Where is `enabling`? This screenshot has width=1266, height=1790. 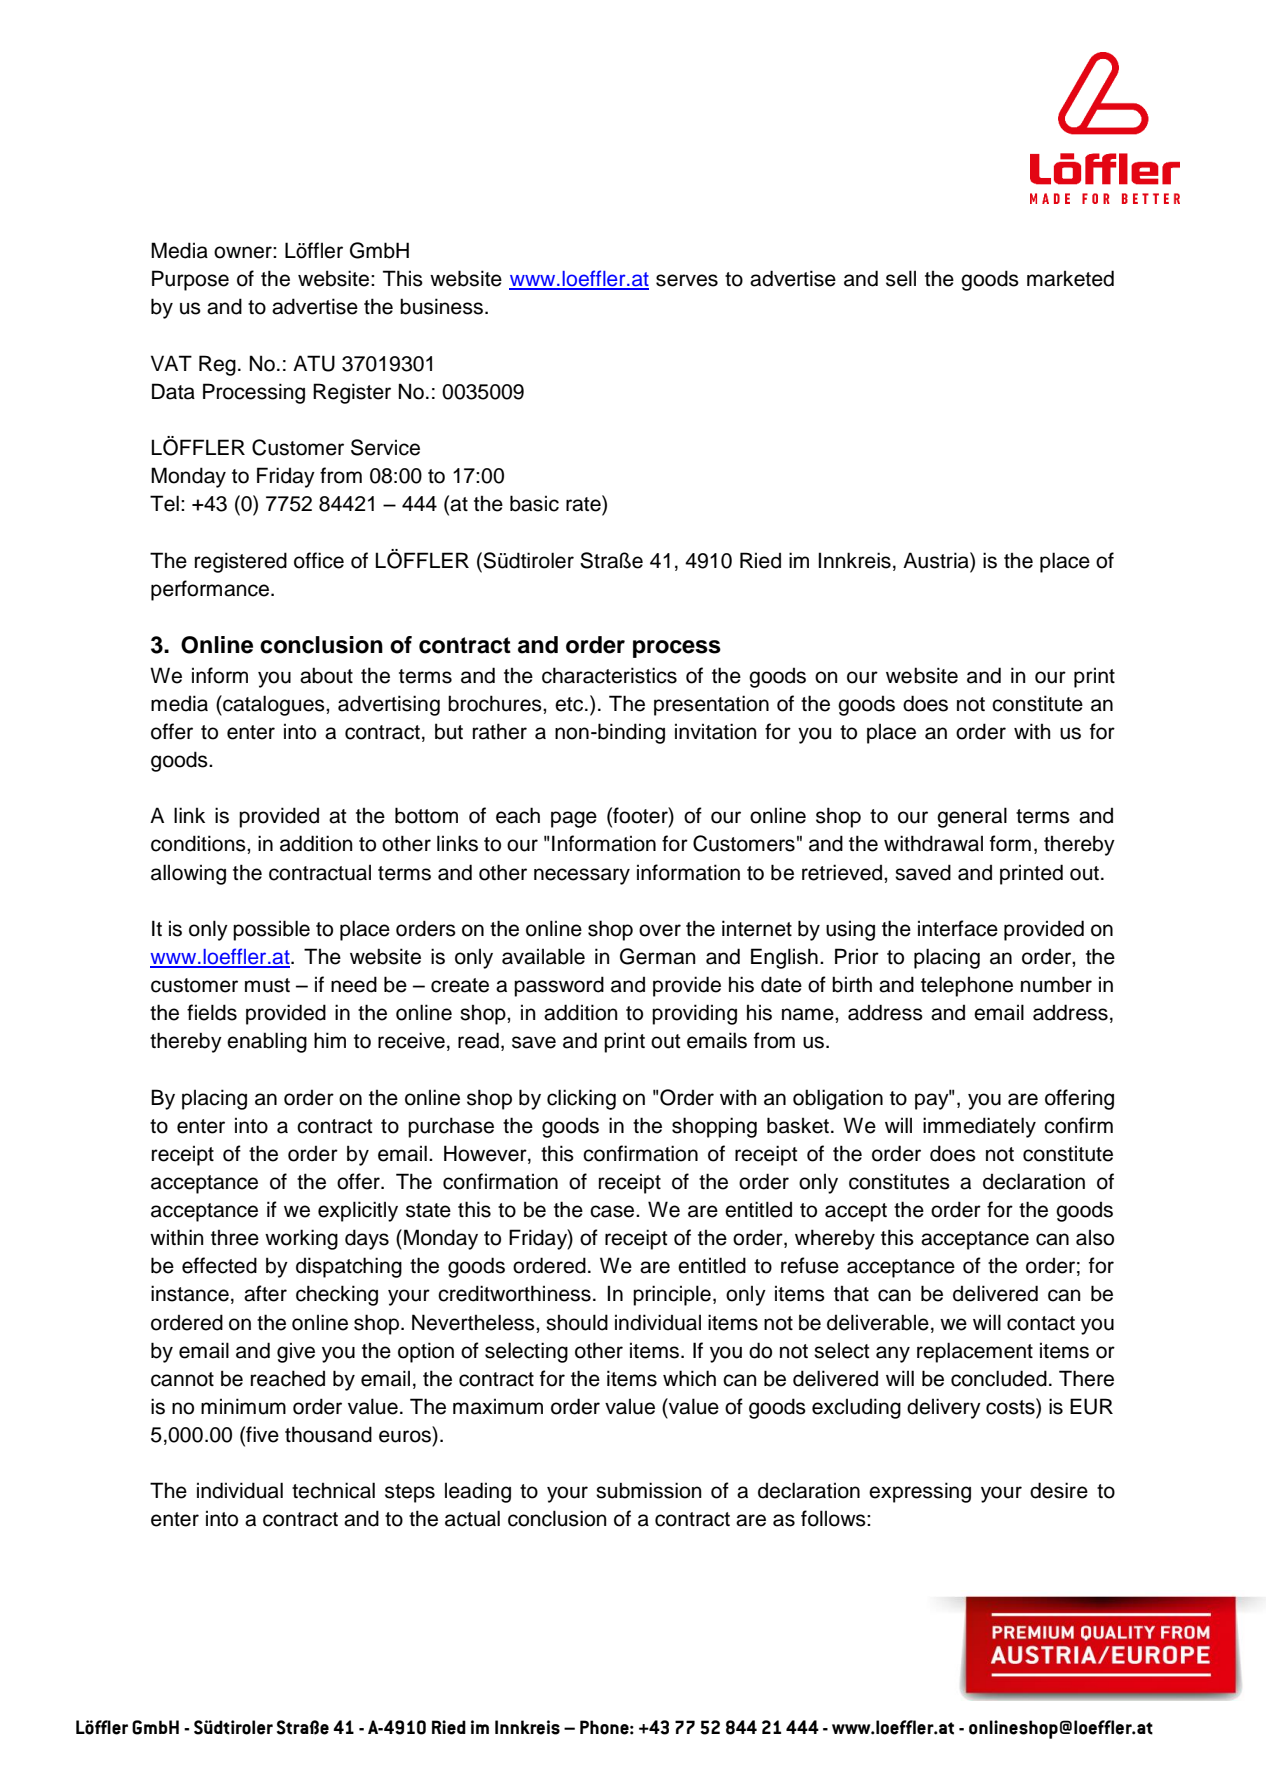 enabling is located at coordinates (267, 1042).
